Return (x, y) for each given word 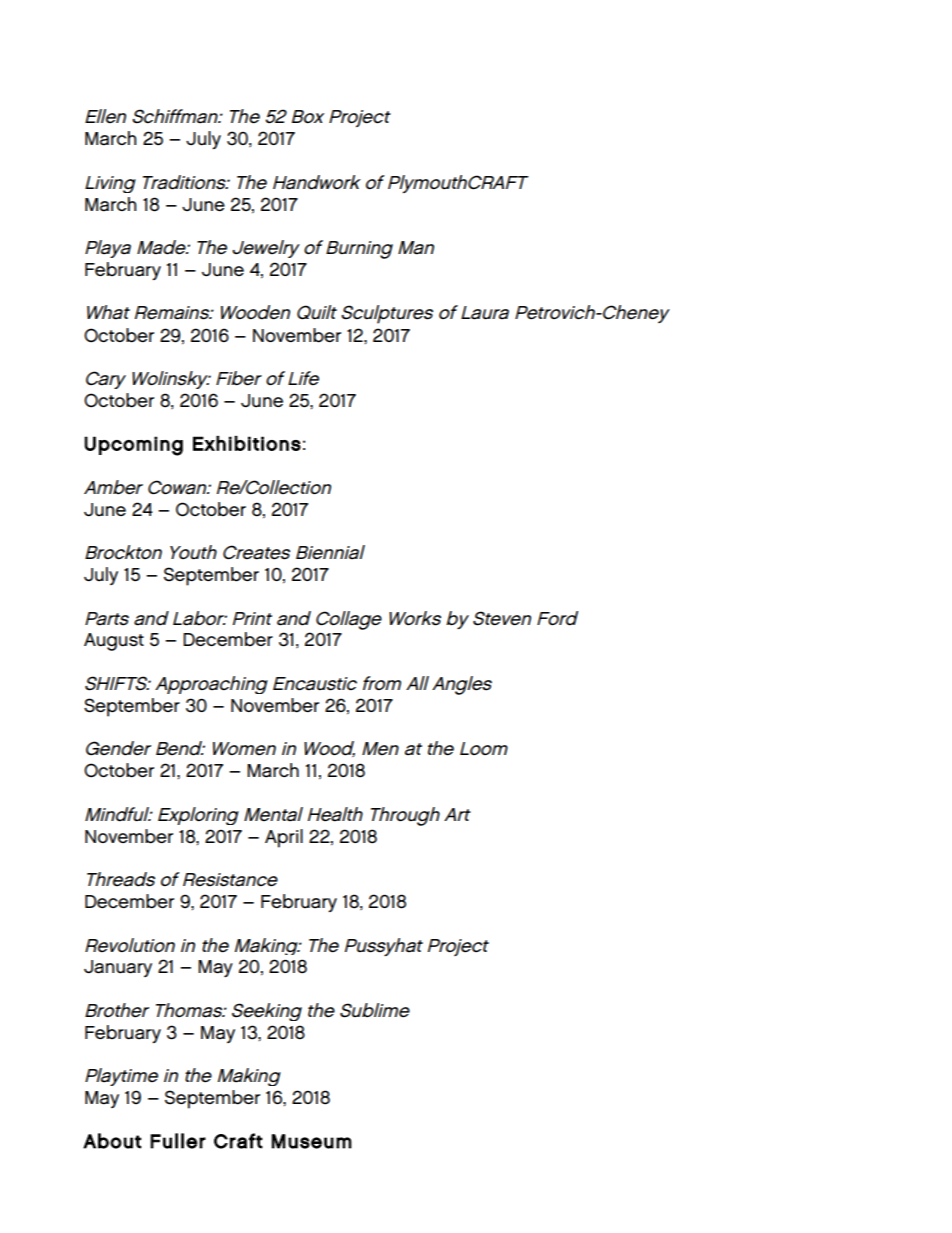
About (112, 1141)
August (114, 642)
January (118, 968)
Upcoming (133, 446)
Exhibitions (247, 443)
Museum (312, 1141)
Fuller (178, 1141)
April (284, 838)
